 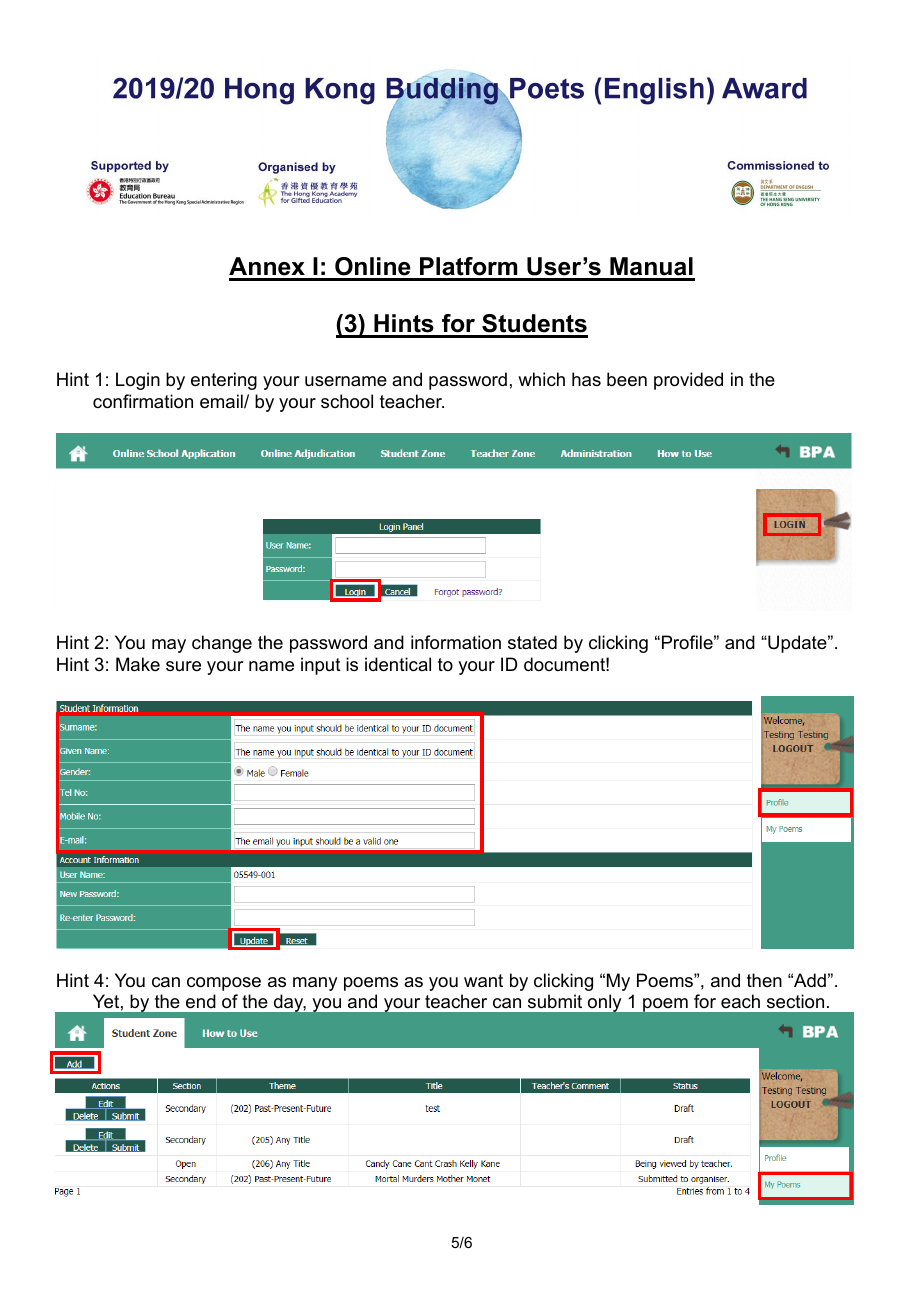 I want to click on provided, so click(x=688, y=381).
